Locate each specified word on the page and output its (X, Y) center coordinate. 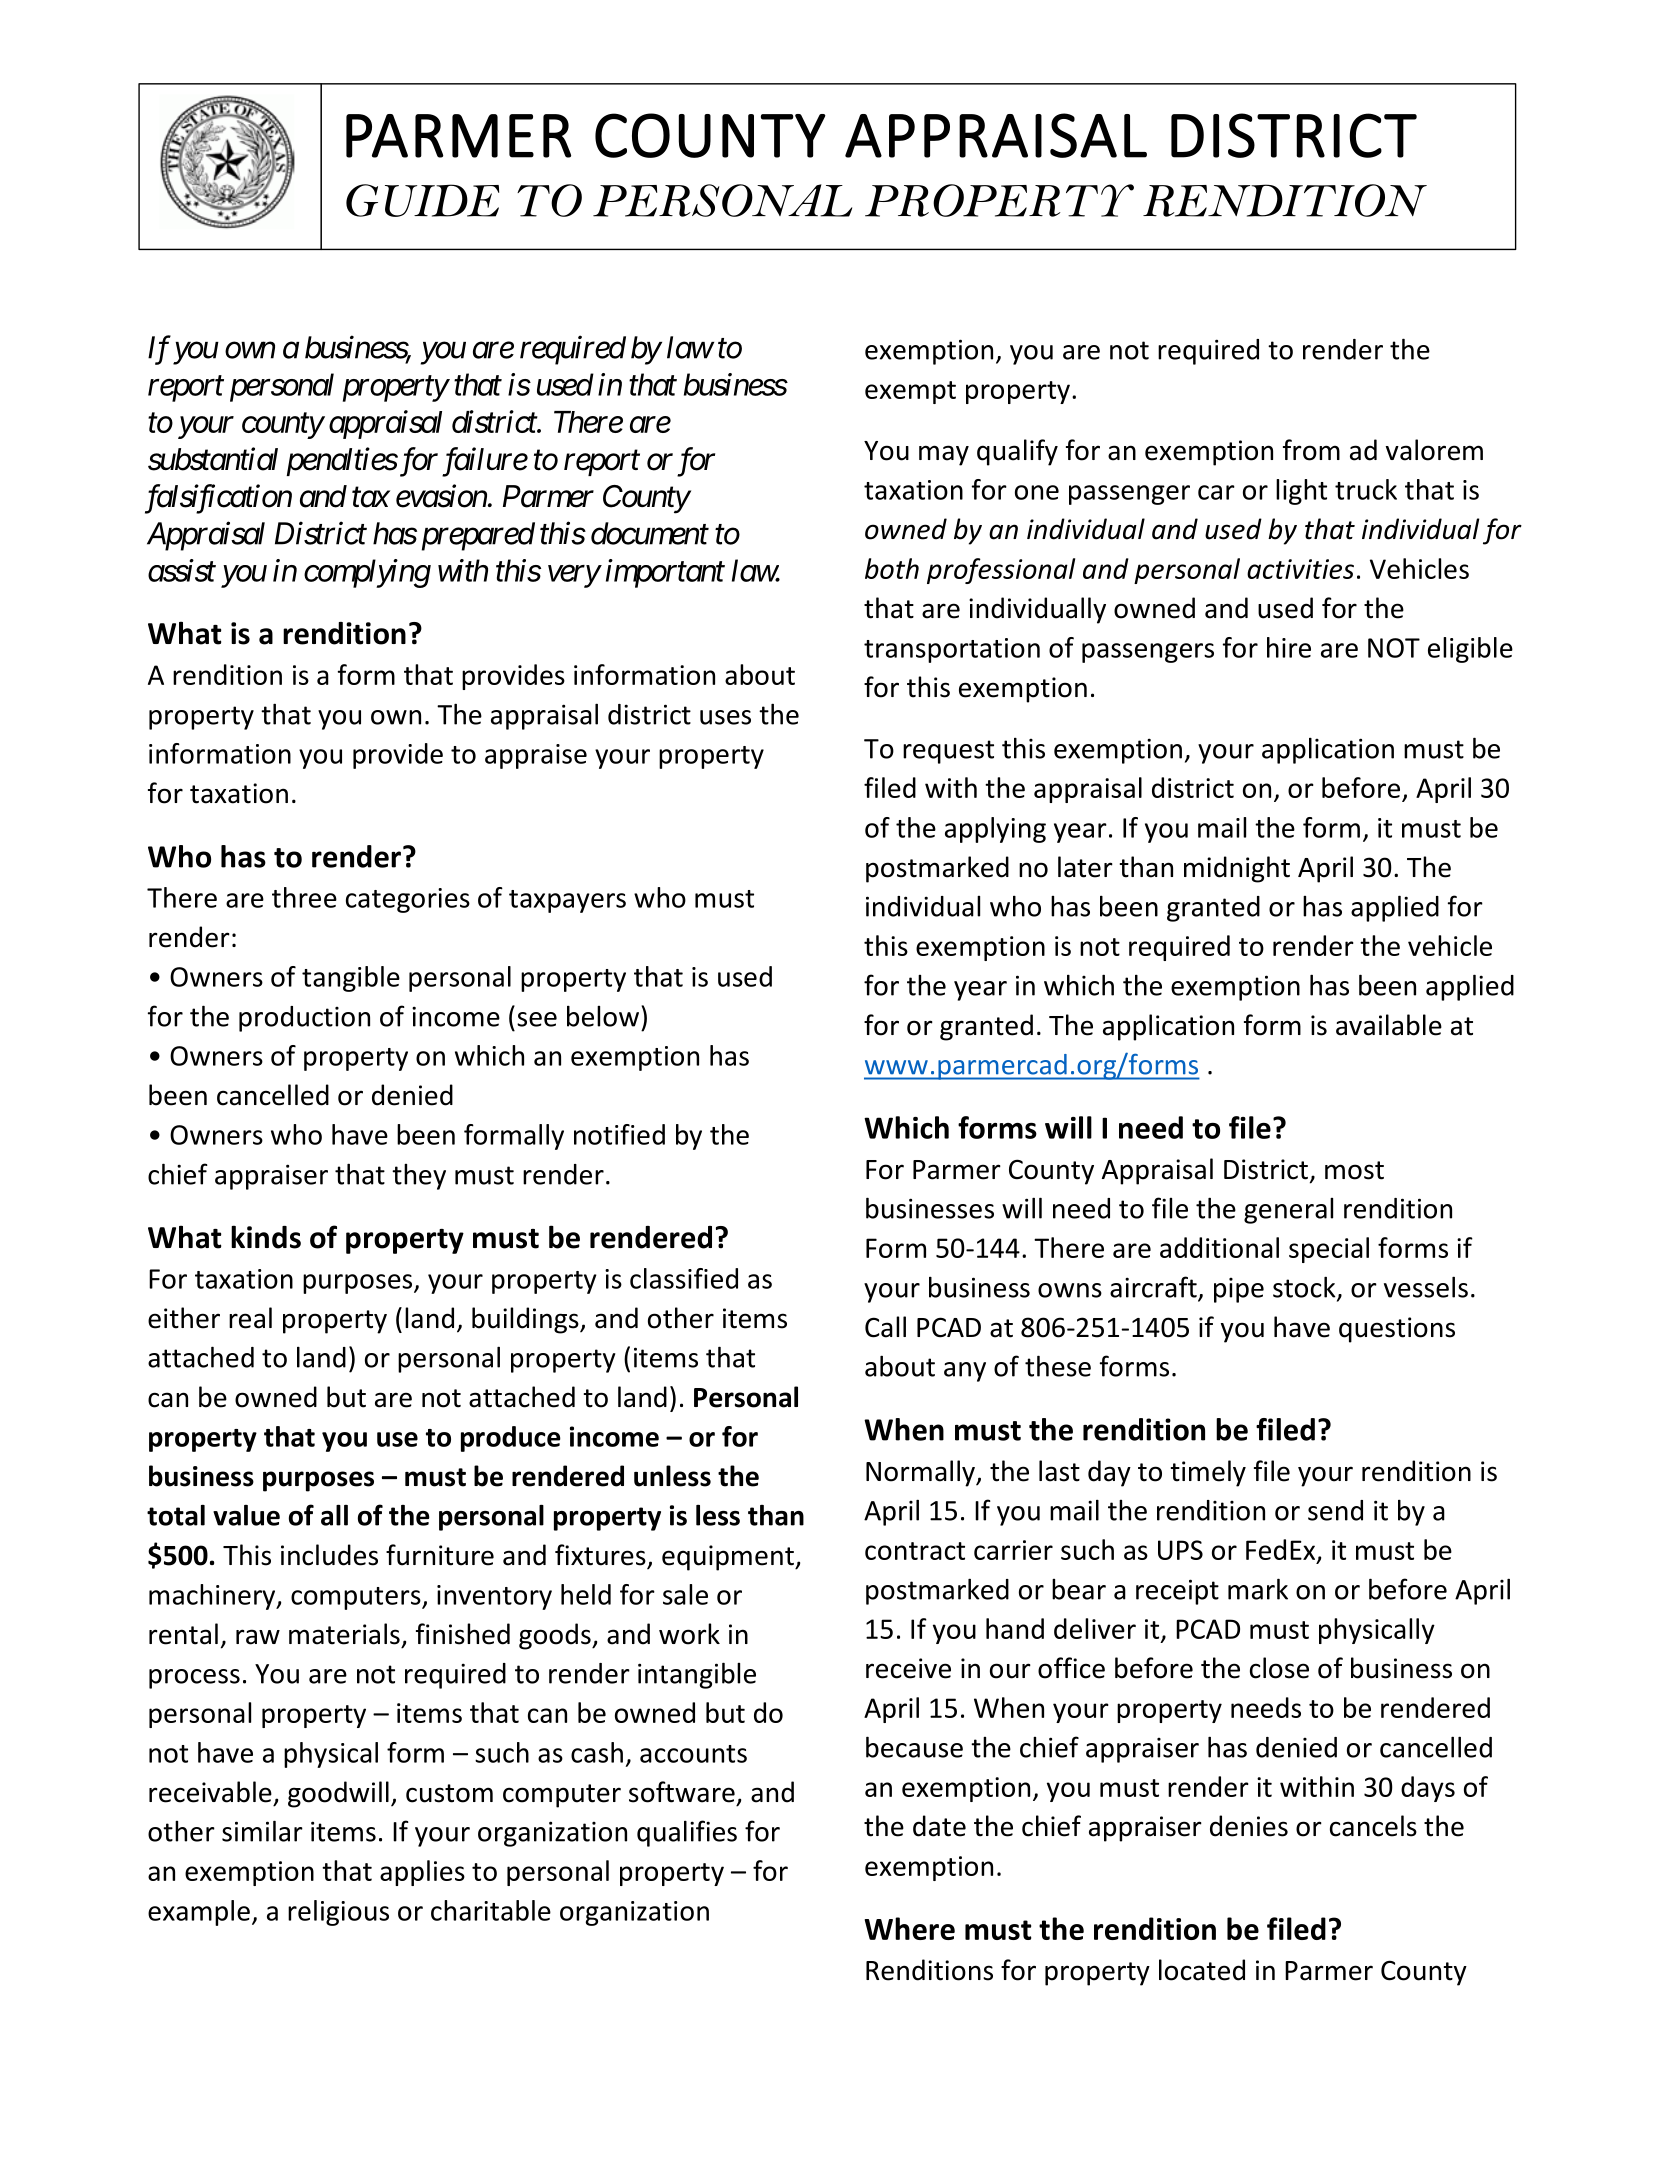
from (1311, 450)
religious (338, 1913)
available (1389, 1025)
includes (329, 1555)
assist (182, 570)
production (304, 1019)
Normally (921, 1473)
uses (725, 717)
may (944, 455)
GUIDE (422, 200)
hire (1289, 647)
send (1335, 1510)
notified (619, 1134)
